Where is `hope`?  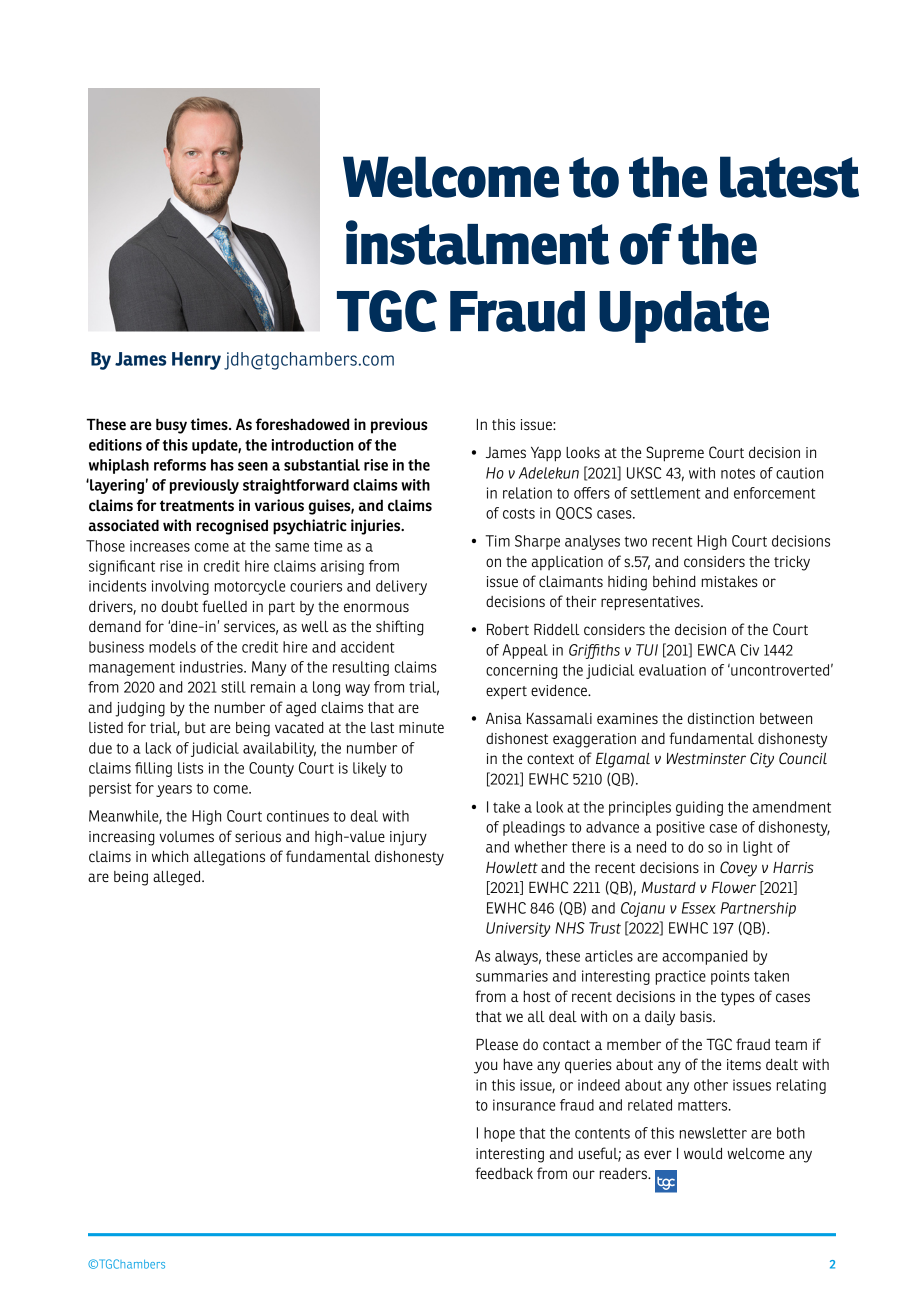 hope is located at coordinates (499, 1134).
